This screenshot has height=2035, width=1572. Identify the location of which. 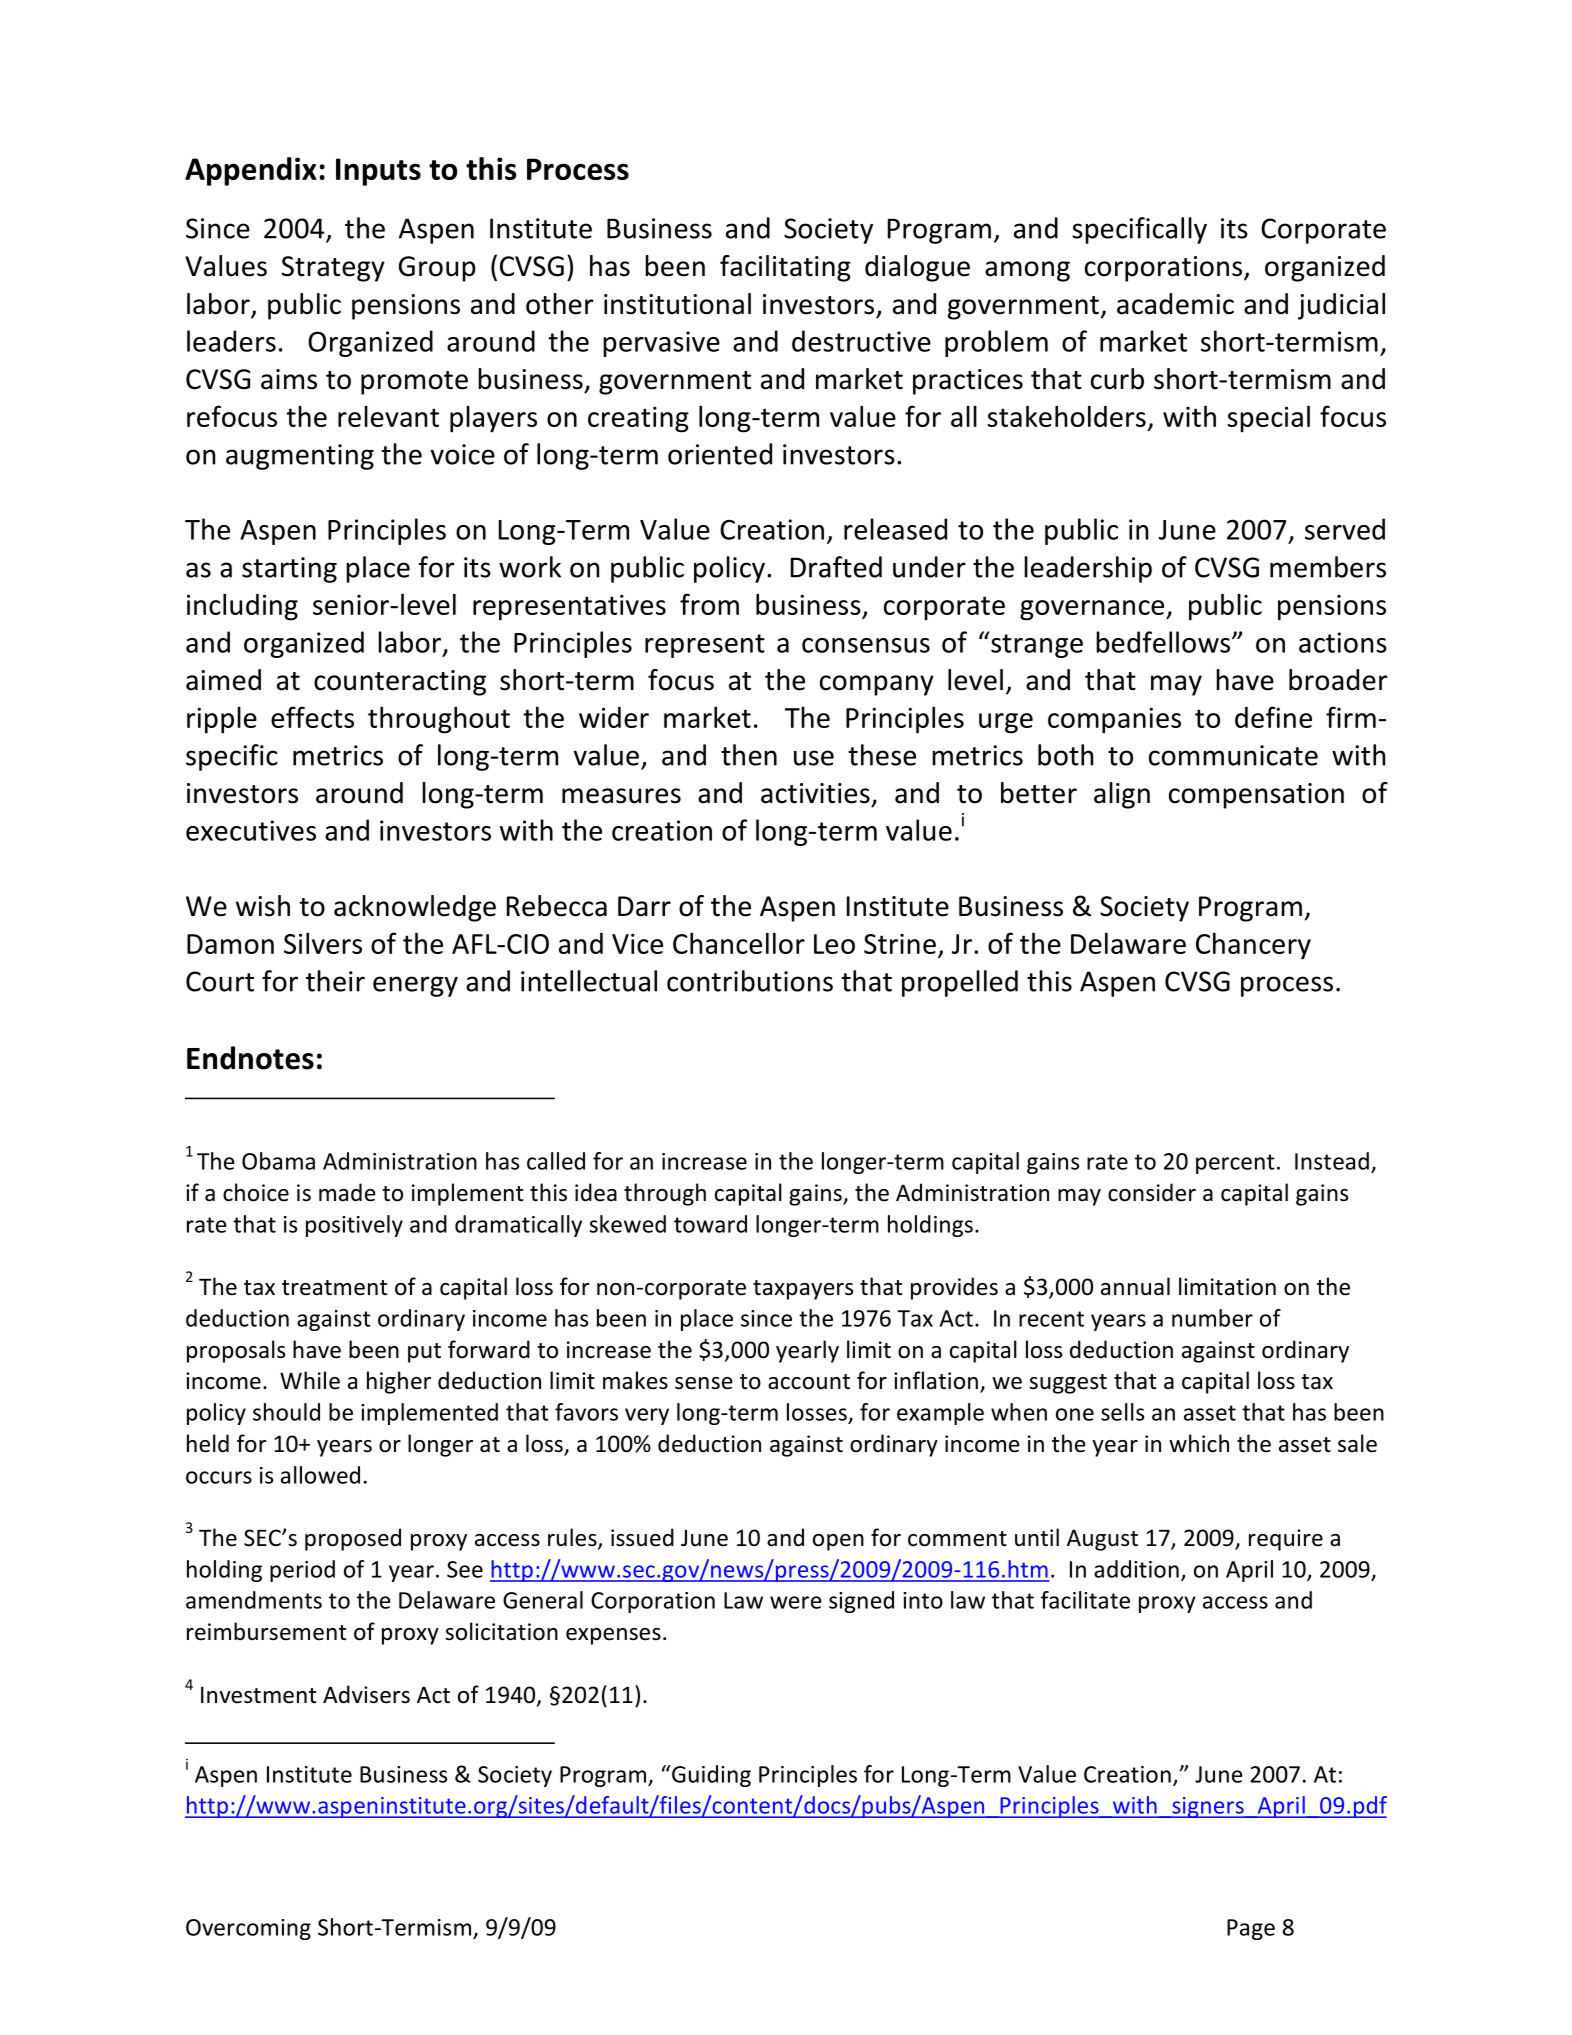
(1199, 1443).
